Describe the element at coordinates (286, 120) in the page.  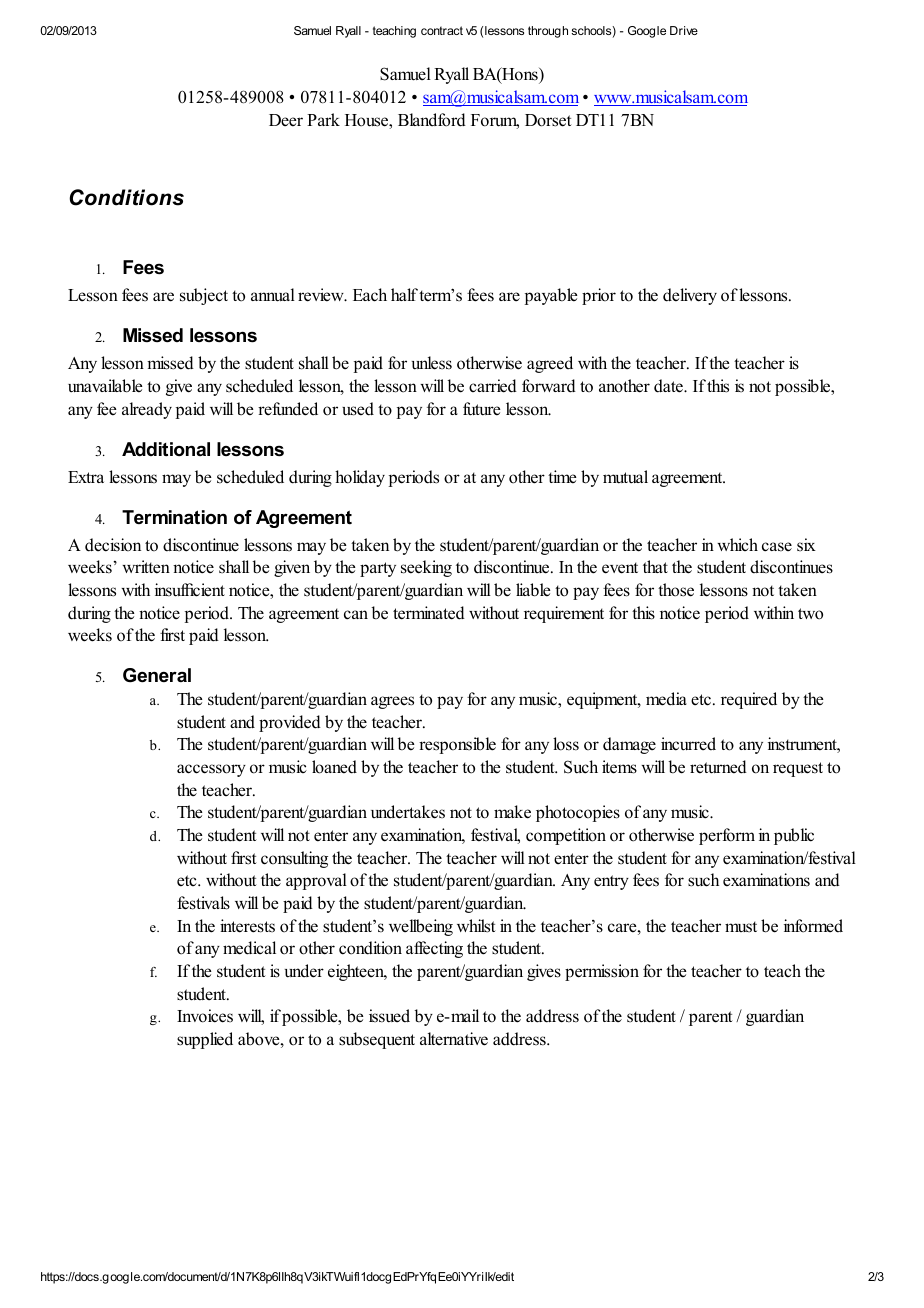
I see `Deer` at that location.
